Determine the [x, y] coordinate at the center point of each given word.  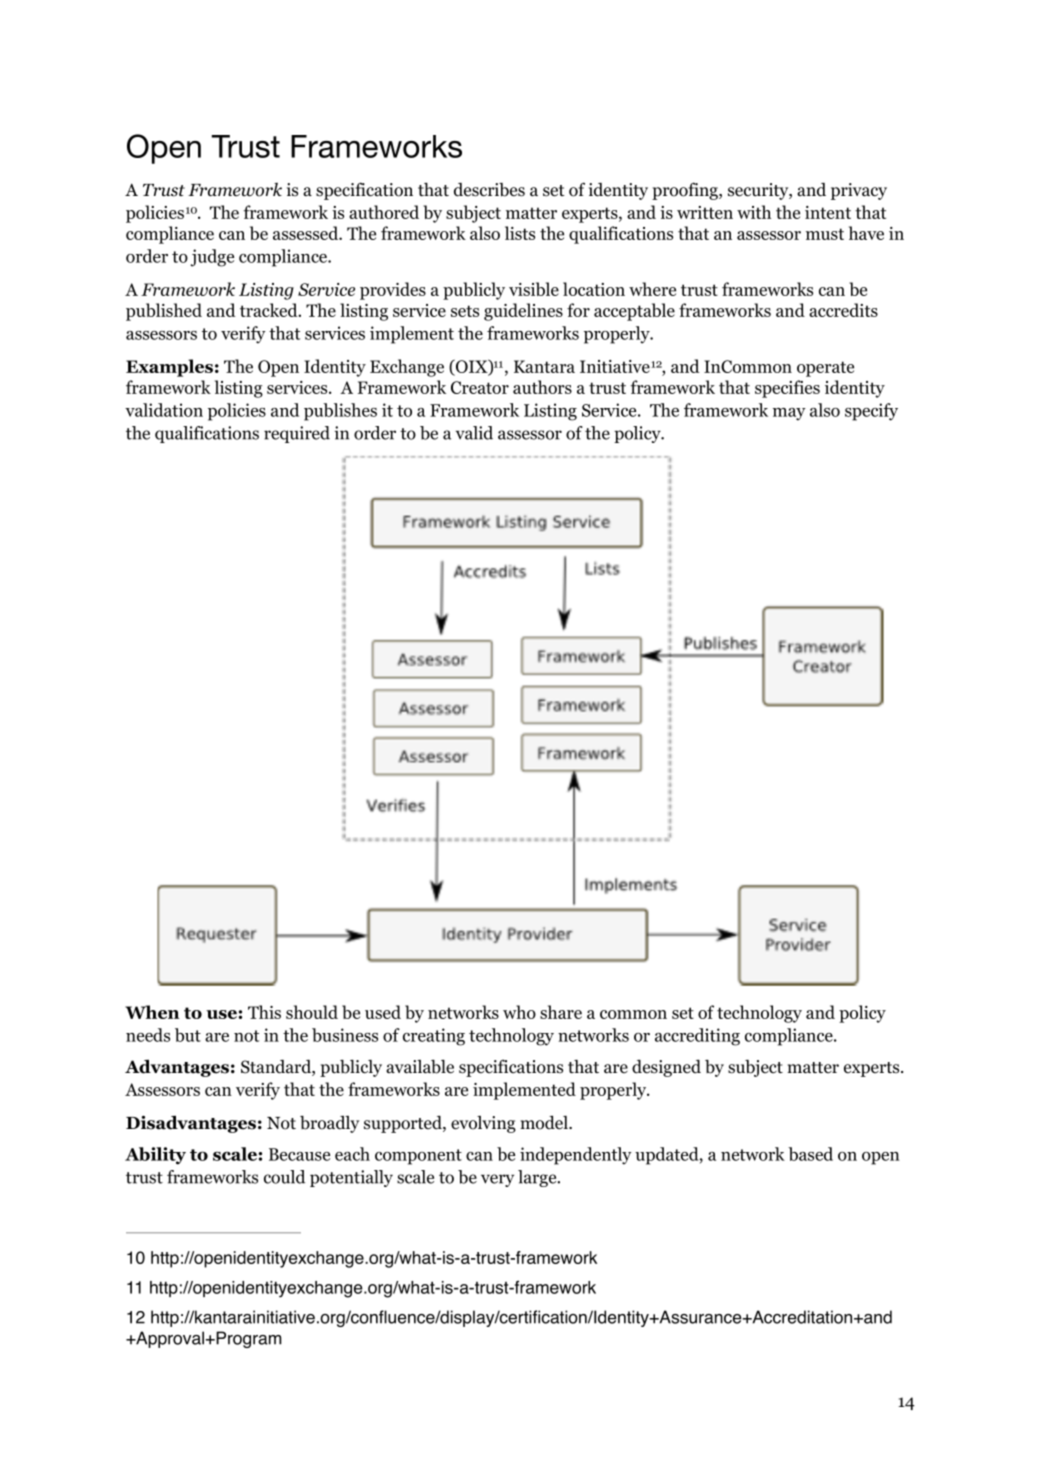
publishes [340, 412]
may [789, 414]
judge [212, 258]
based [810, 1154]
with [754, 212]
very [497, 1180]
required [297, 434]
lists [520, 233]
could [284, 1177]
